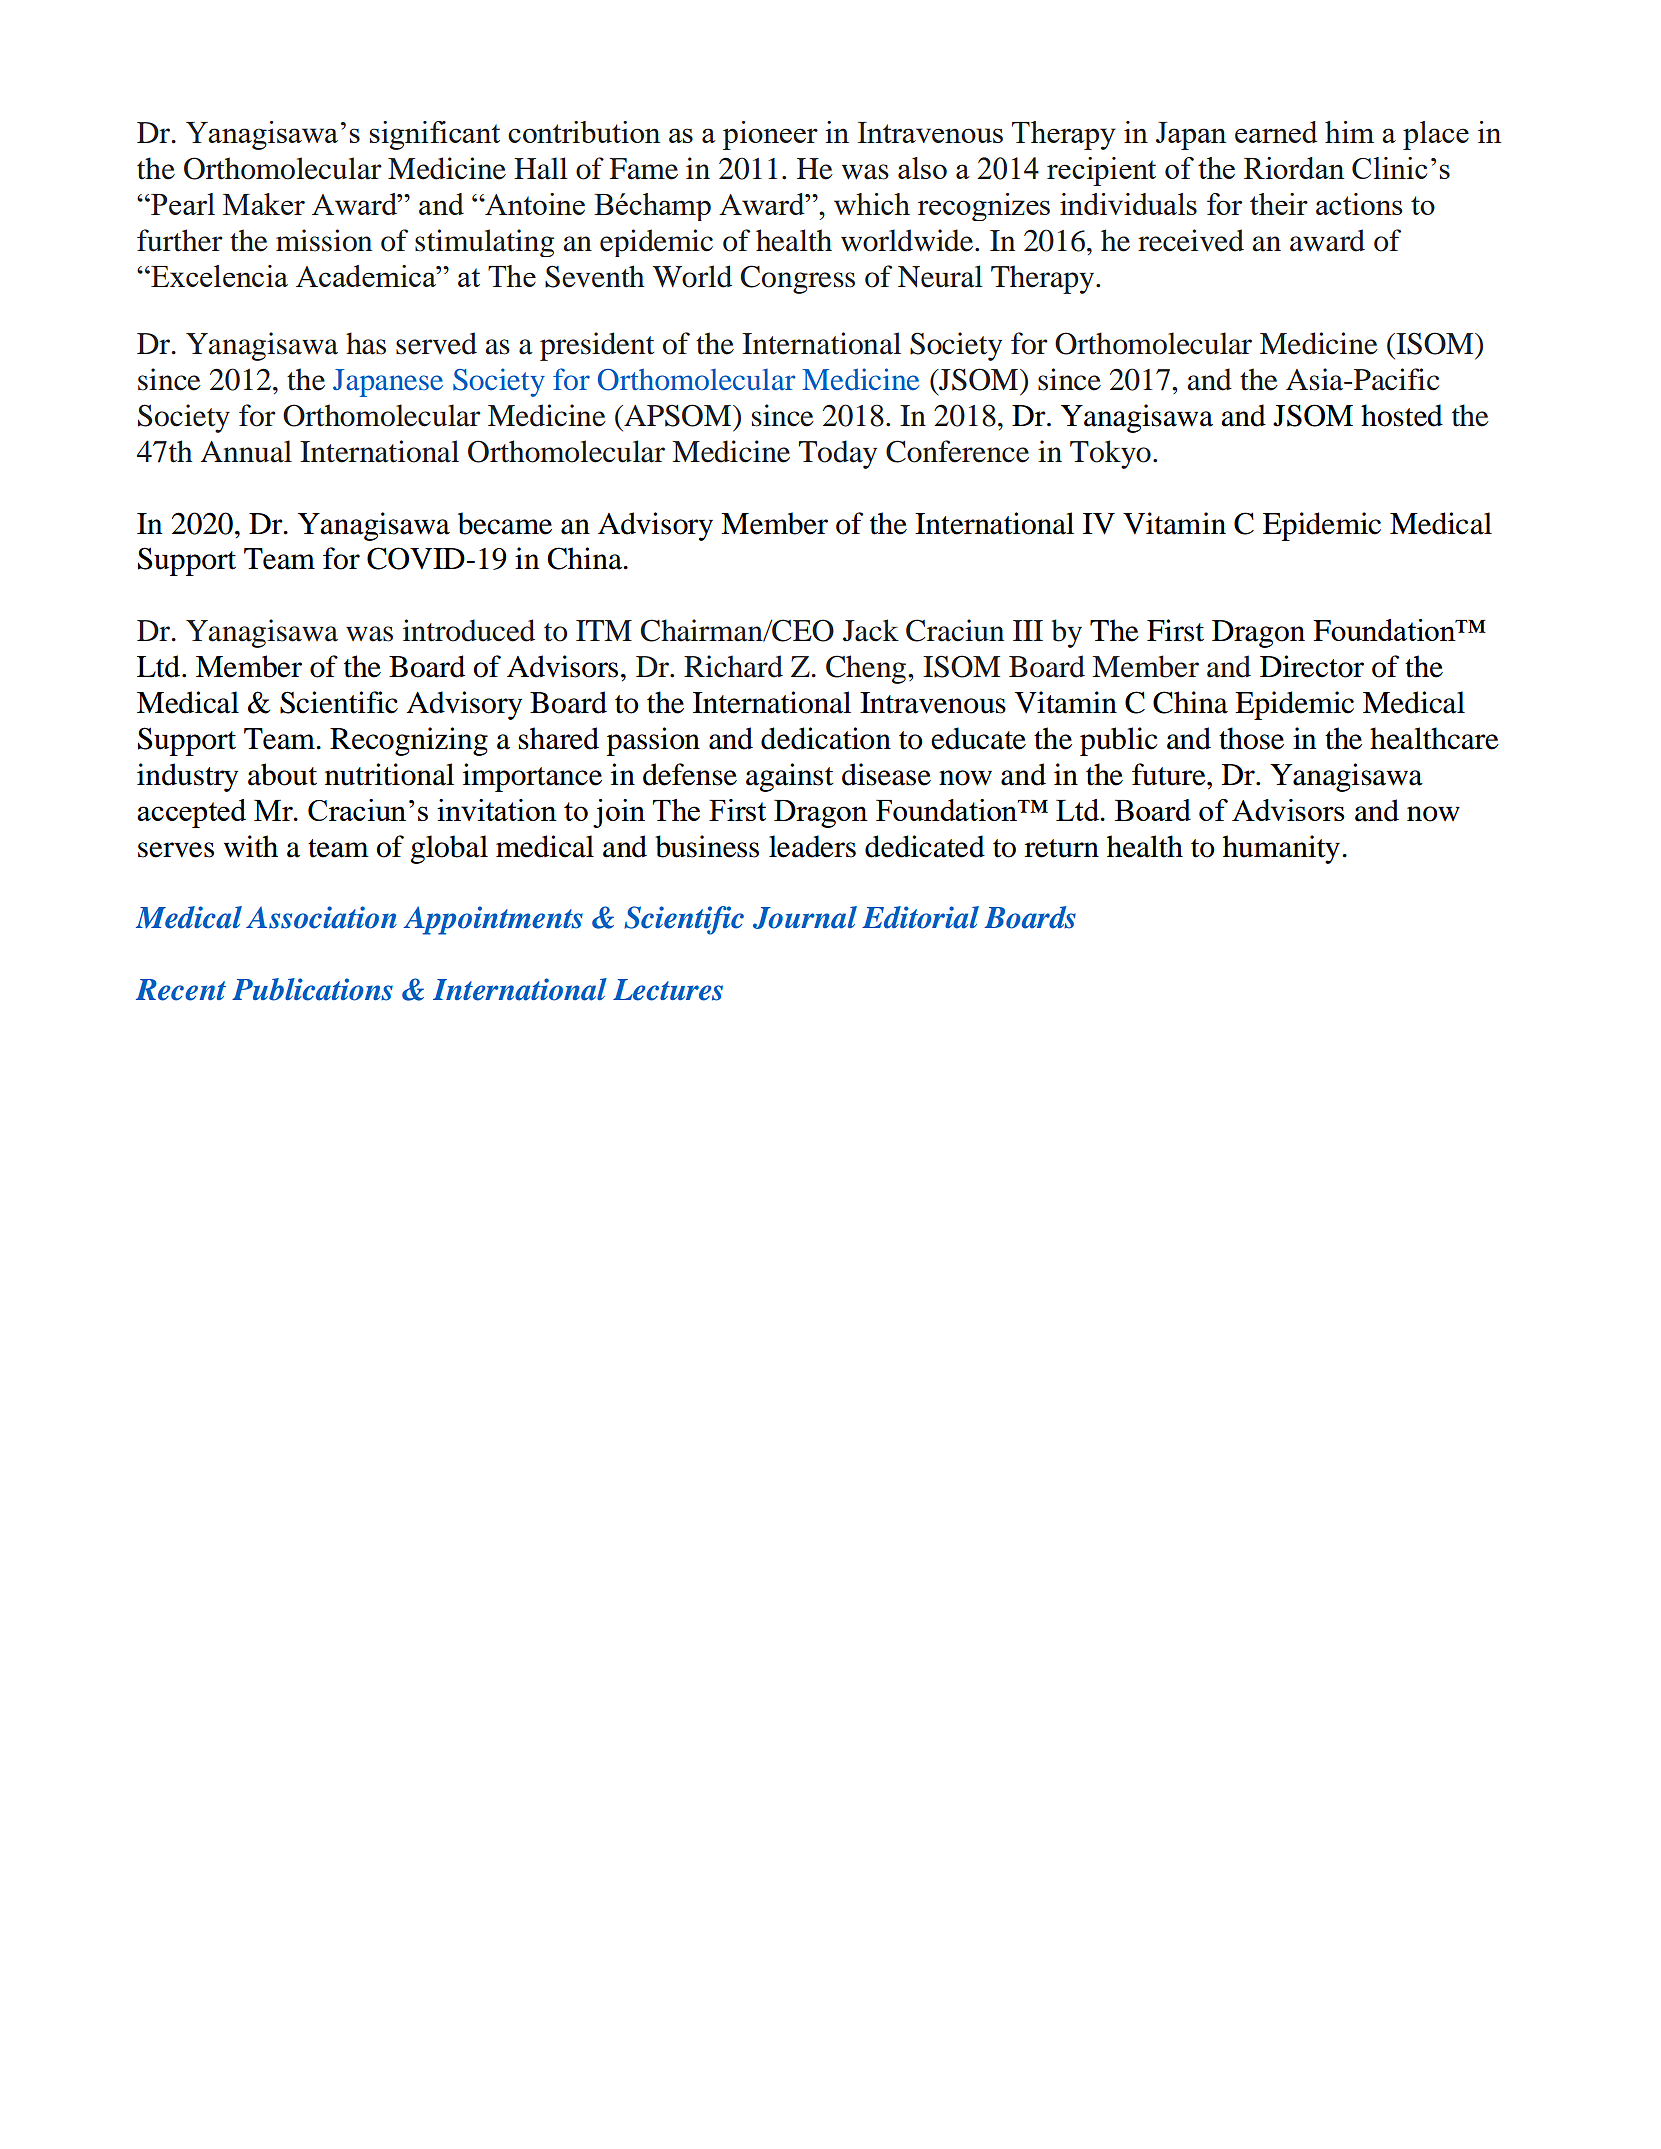 Image resolution: width=1661 pixels, height=2149 pixels. Describe the element at coordinates (1294, 168) in the page. I see `Riordan` at that location.
